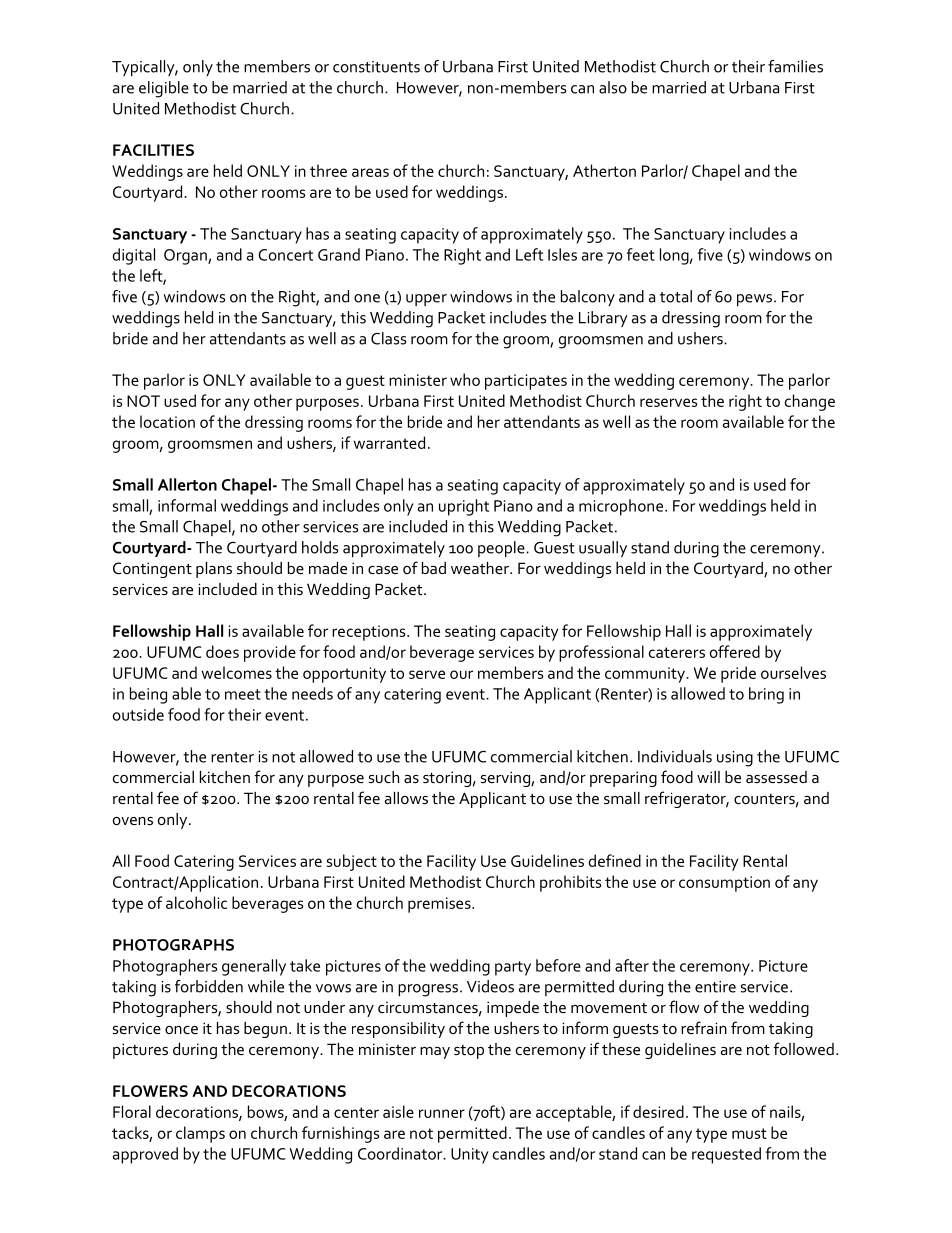  What do you see at coordinates (440, 905) in the page?
I see `premises` at bounding box center [440, 905].
